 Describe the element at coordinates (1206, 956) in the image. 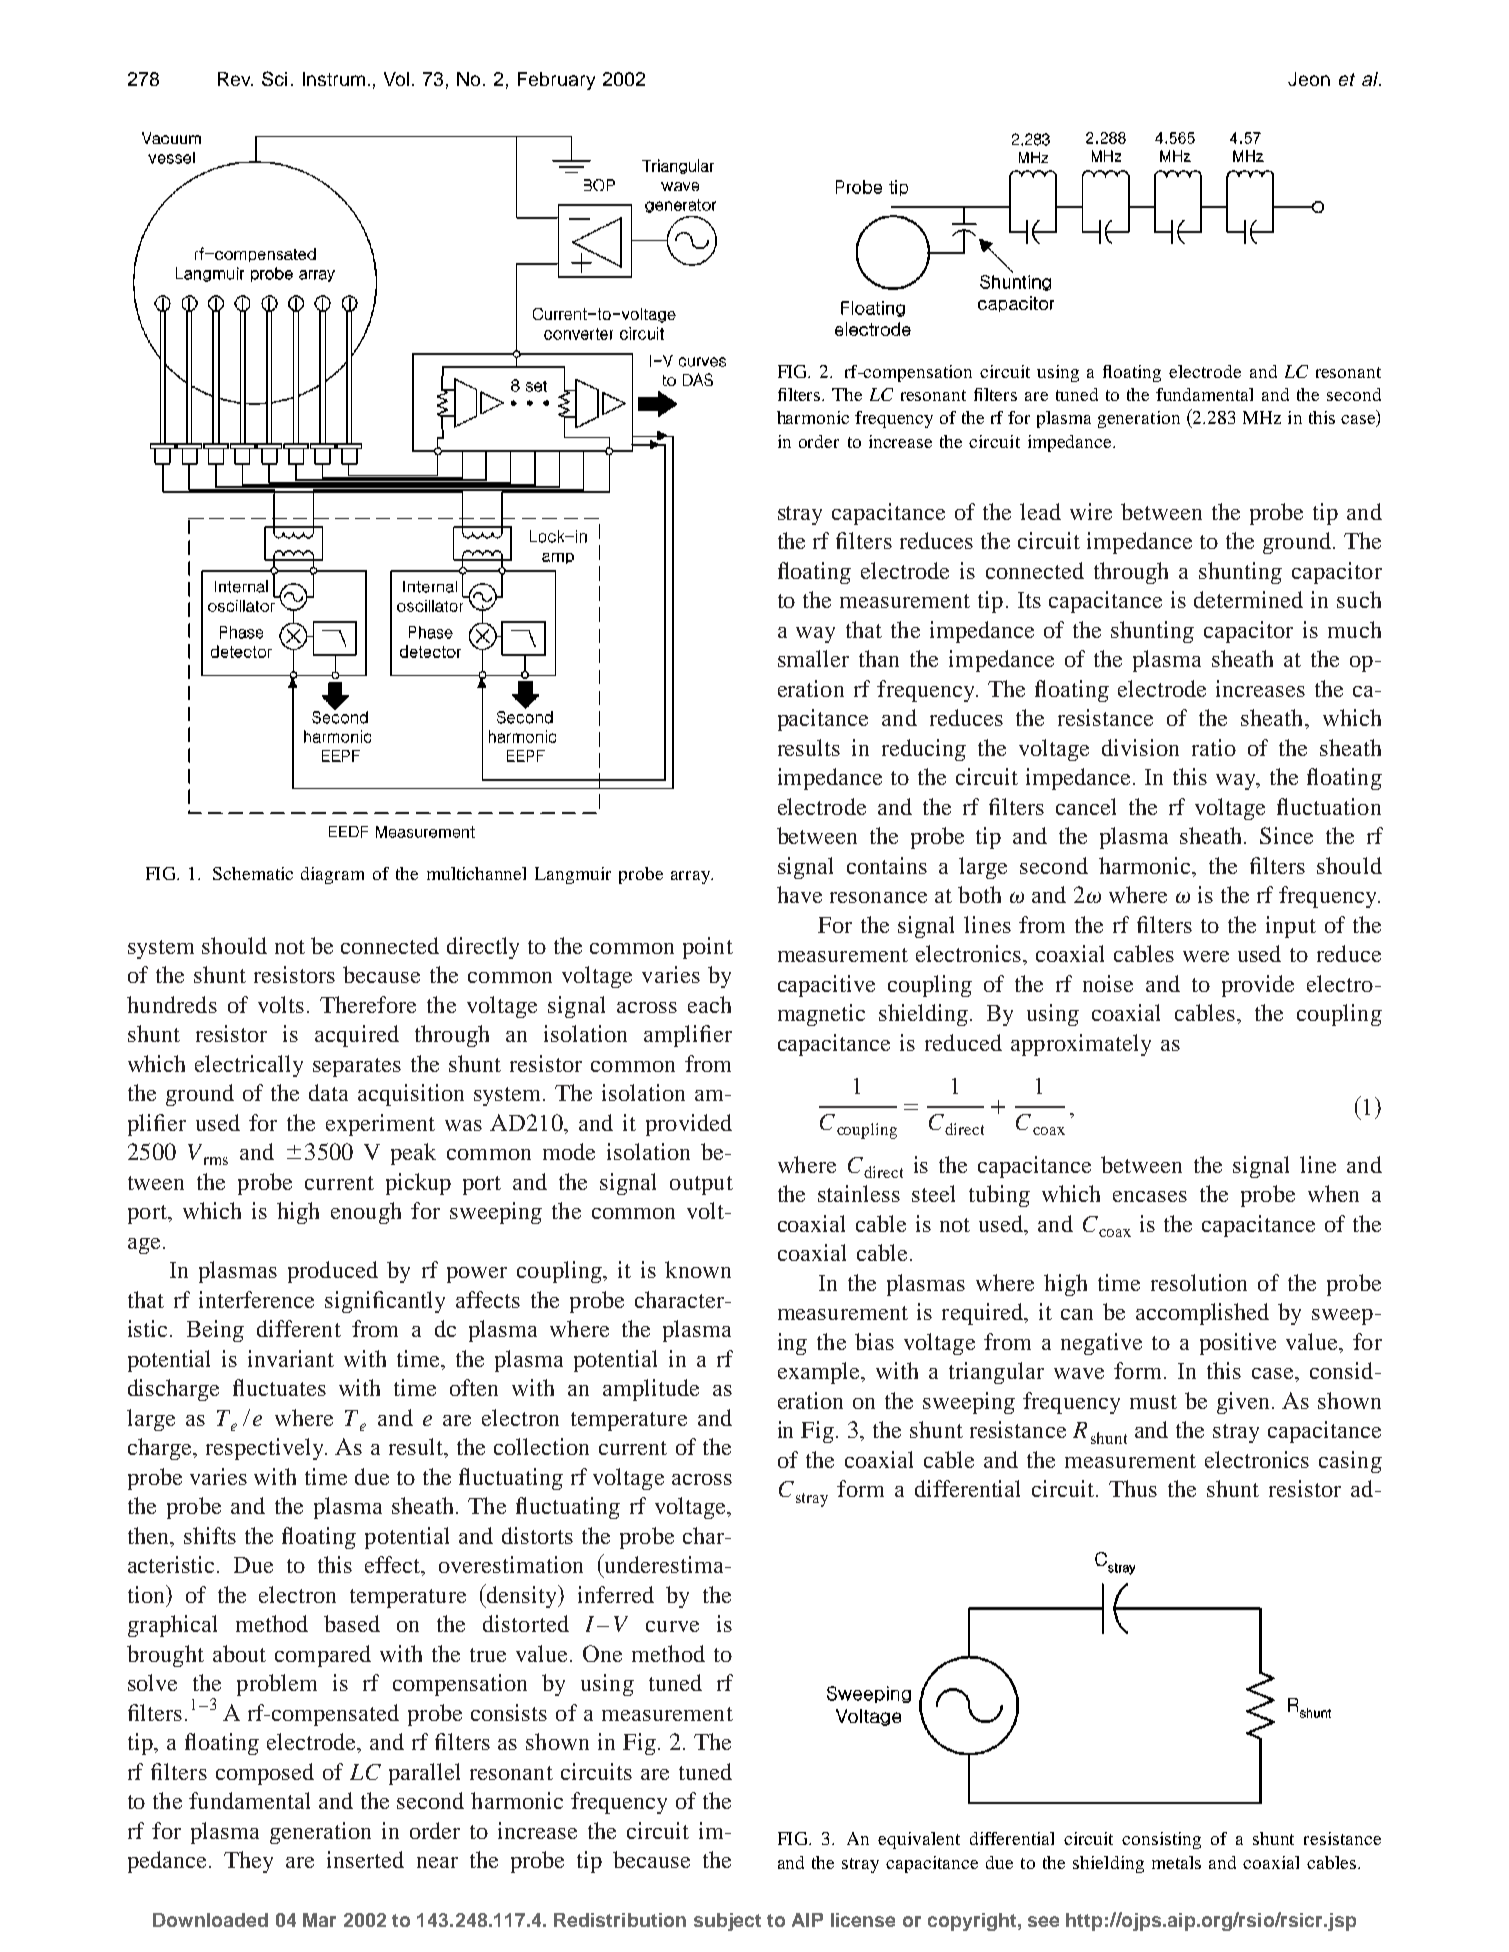

I see `were` at that location.
